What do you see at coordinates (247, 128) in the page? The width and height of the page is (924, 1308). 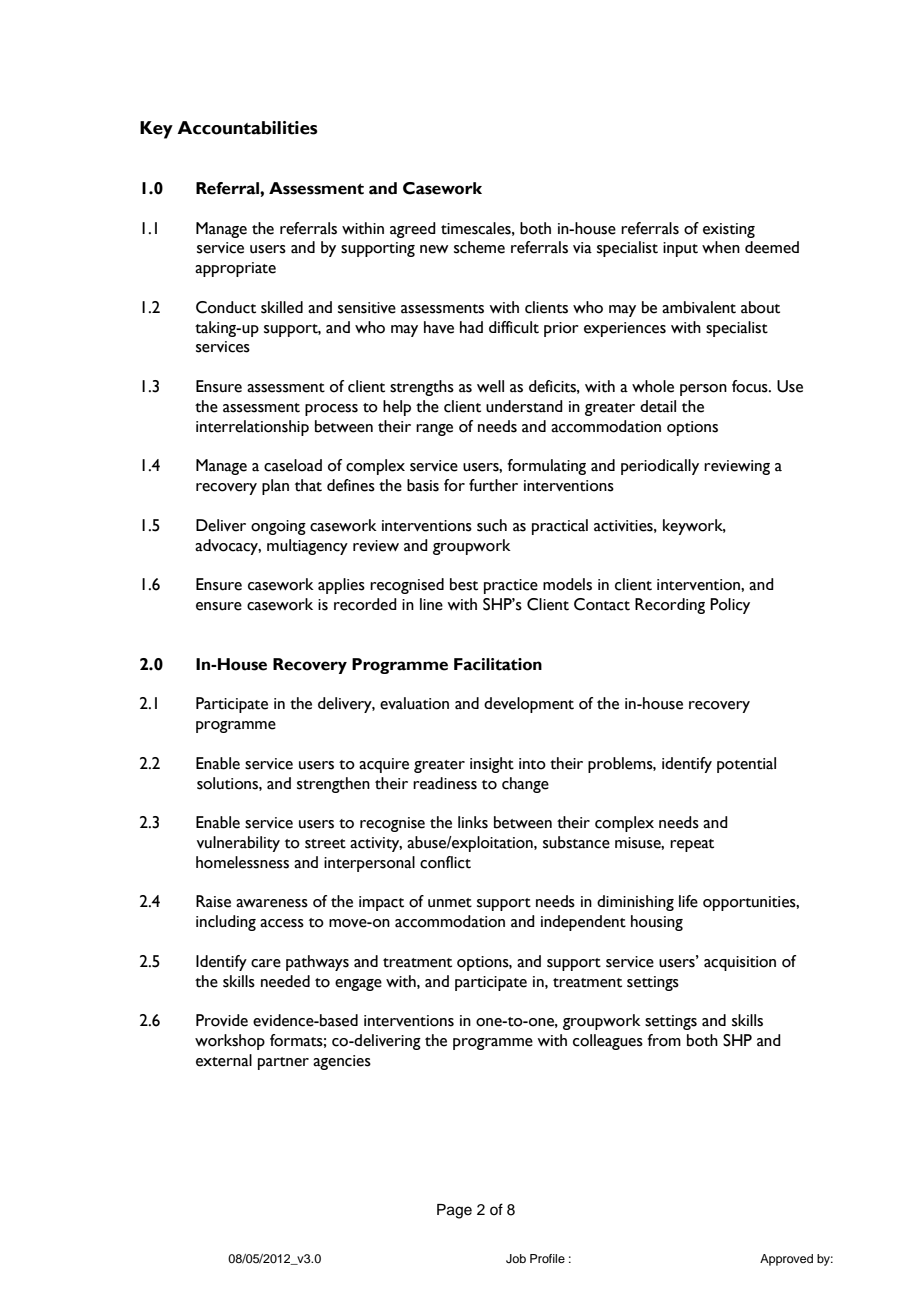 I see `Accountabilities` at bounding box center [247, 128].
